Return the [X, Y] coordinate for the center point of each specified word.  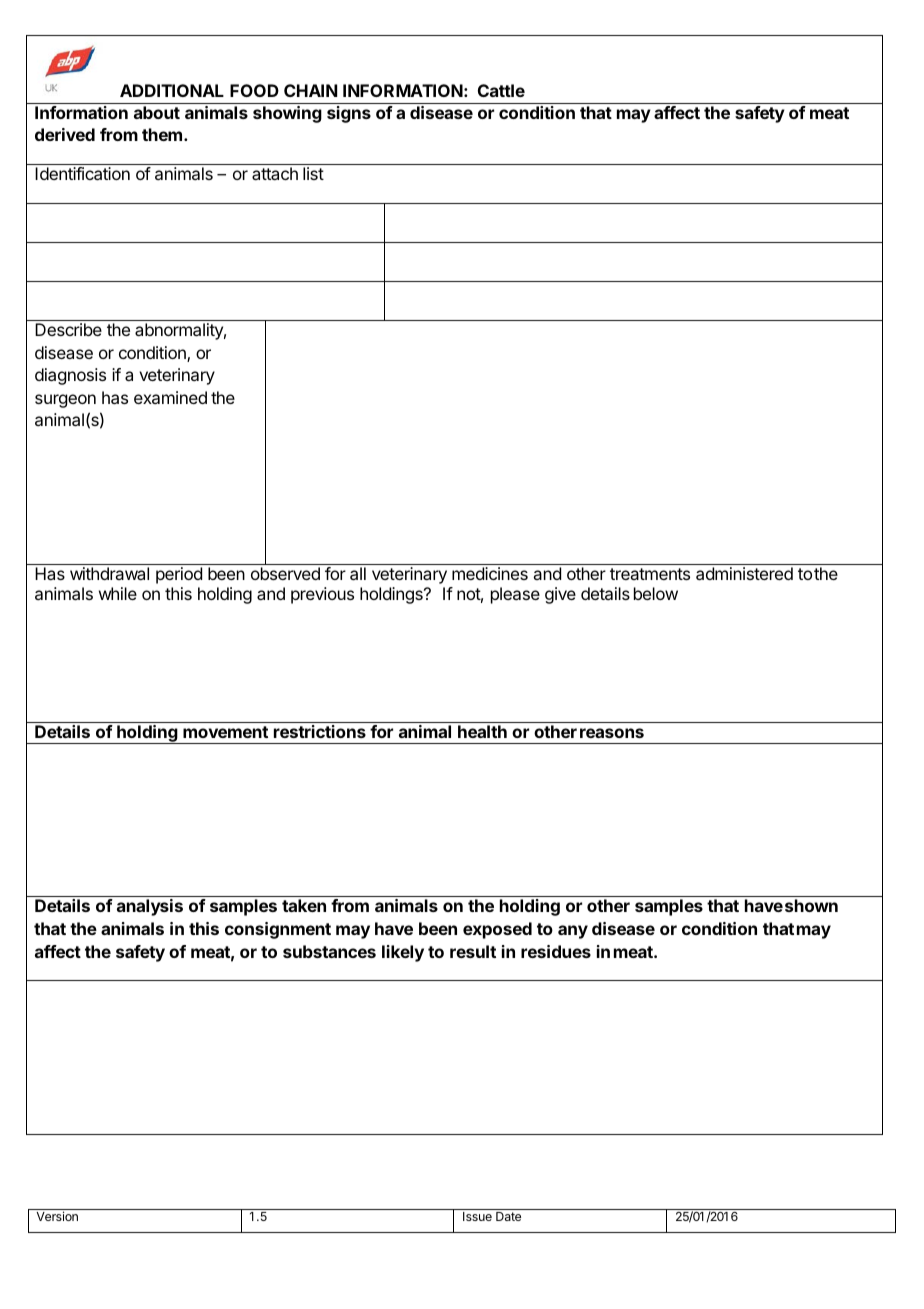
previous [322, 595]
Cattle [501, 90]
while [118, 593]
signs [349, 114]
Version [57, 1216]
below [656, 593]
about [157, 112]
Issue [477, 1216]
